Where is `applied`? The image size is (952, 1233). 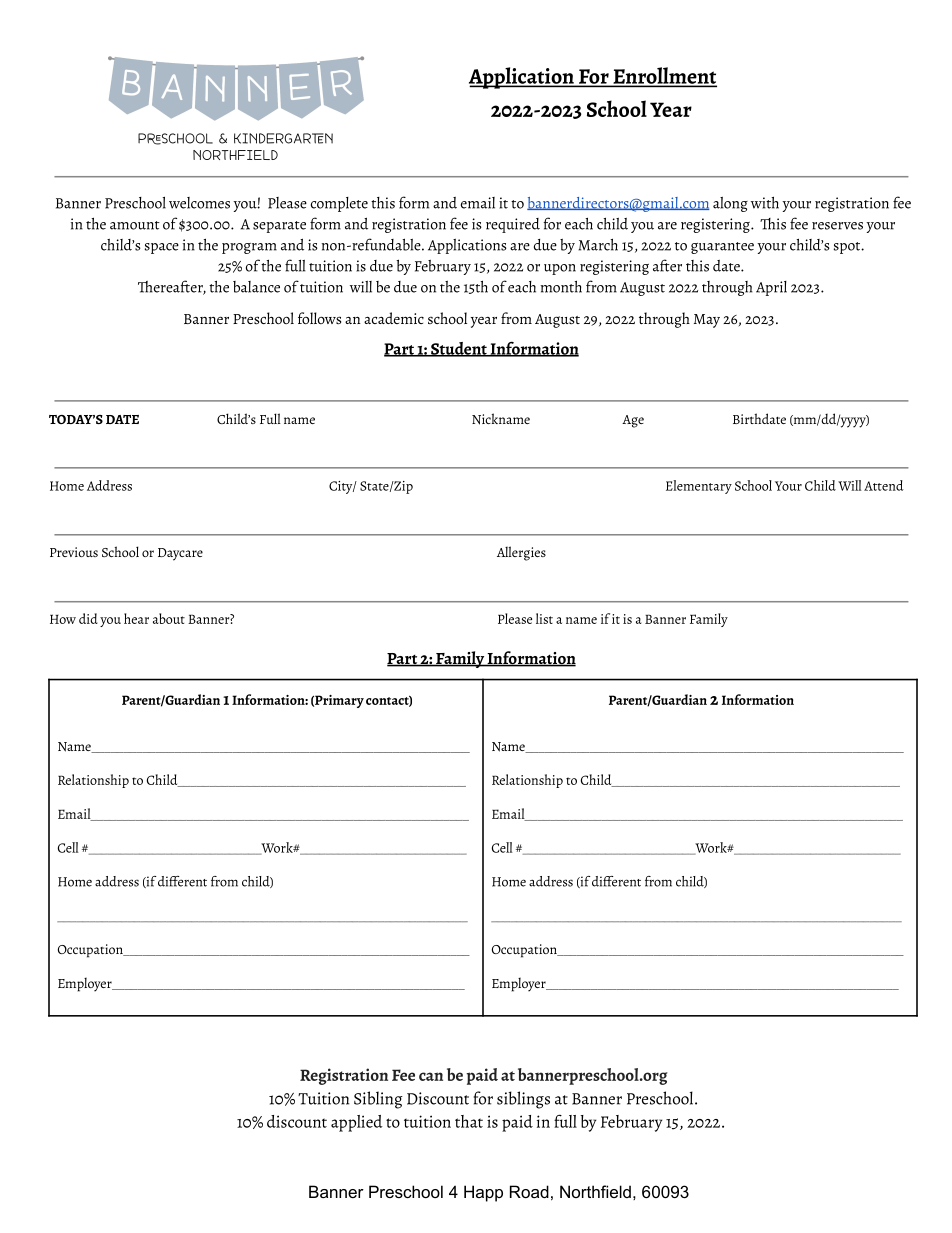 applied is located at coordinates (357, 1123).
